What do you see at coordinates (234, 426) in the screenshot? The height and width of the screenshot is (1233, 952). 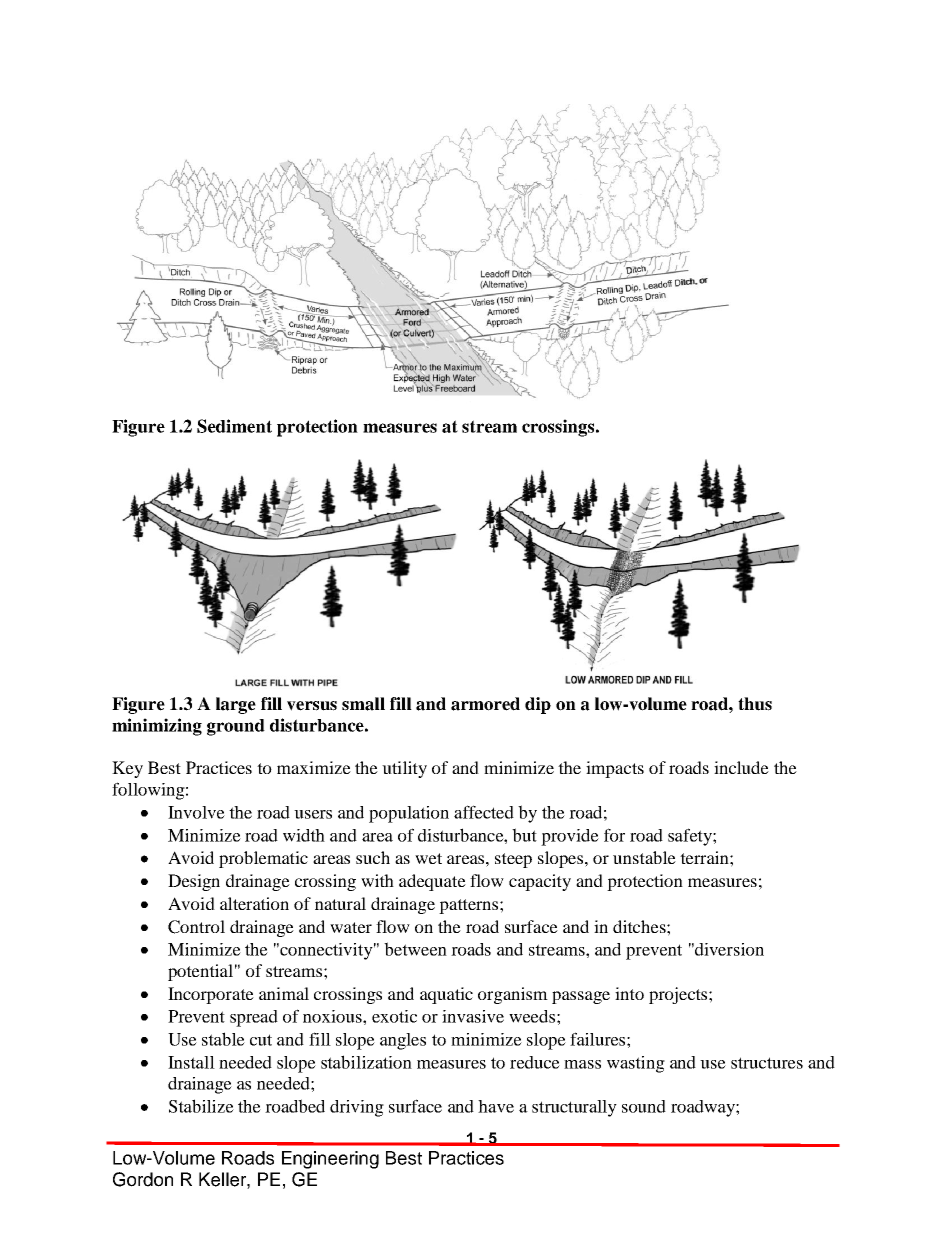 I see `Sediment` at bounding box center [234, 426].
